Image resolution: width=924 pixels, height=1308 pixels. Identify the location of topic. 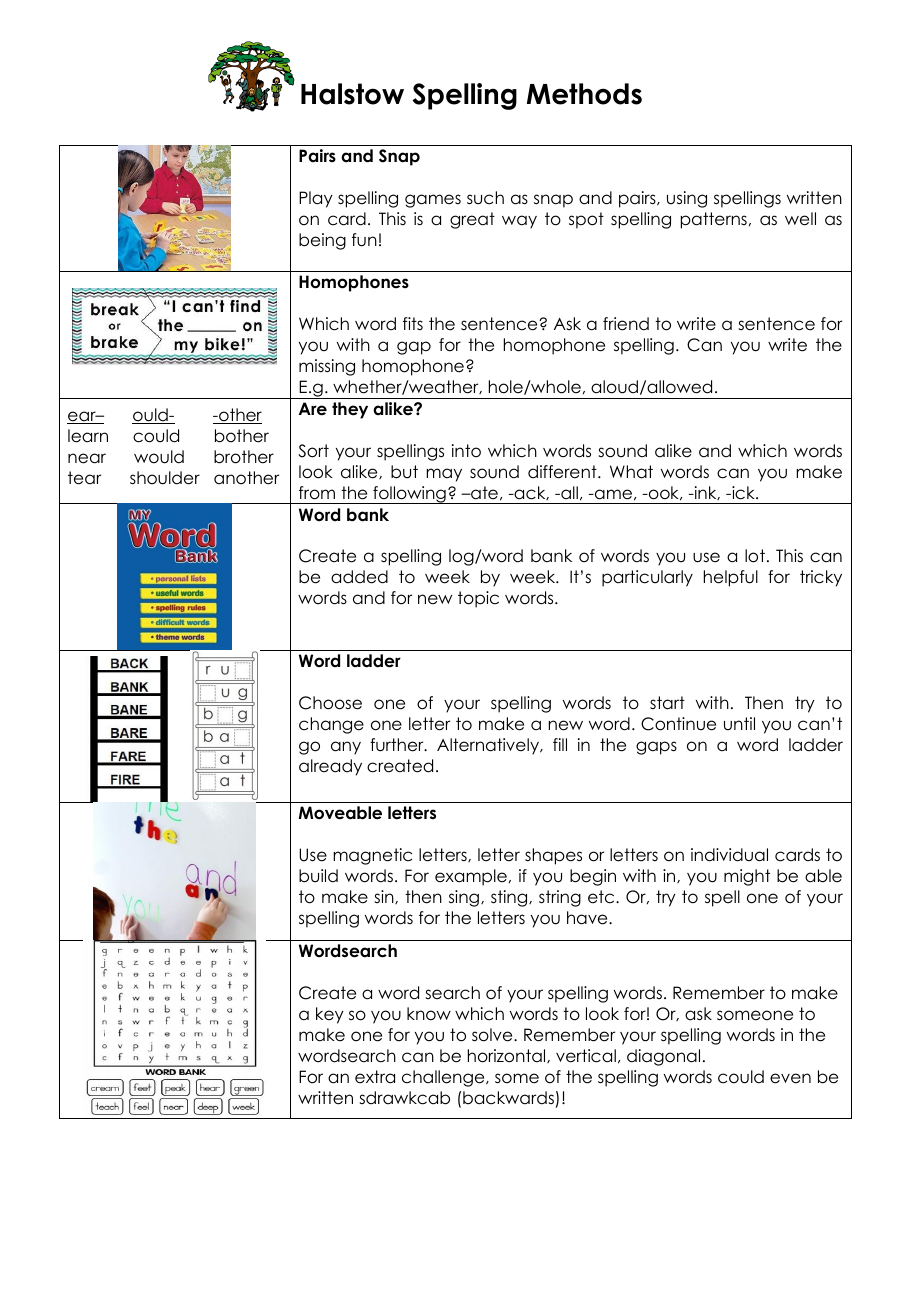
(478, 599).
